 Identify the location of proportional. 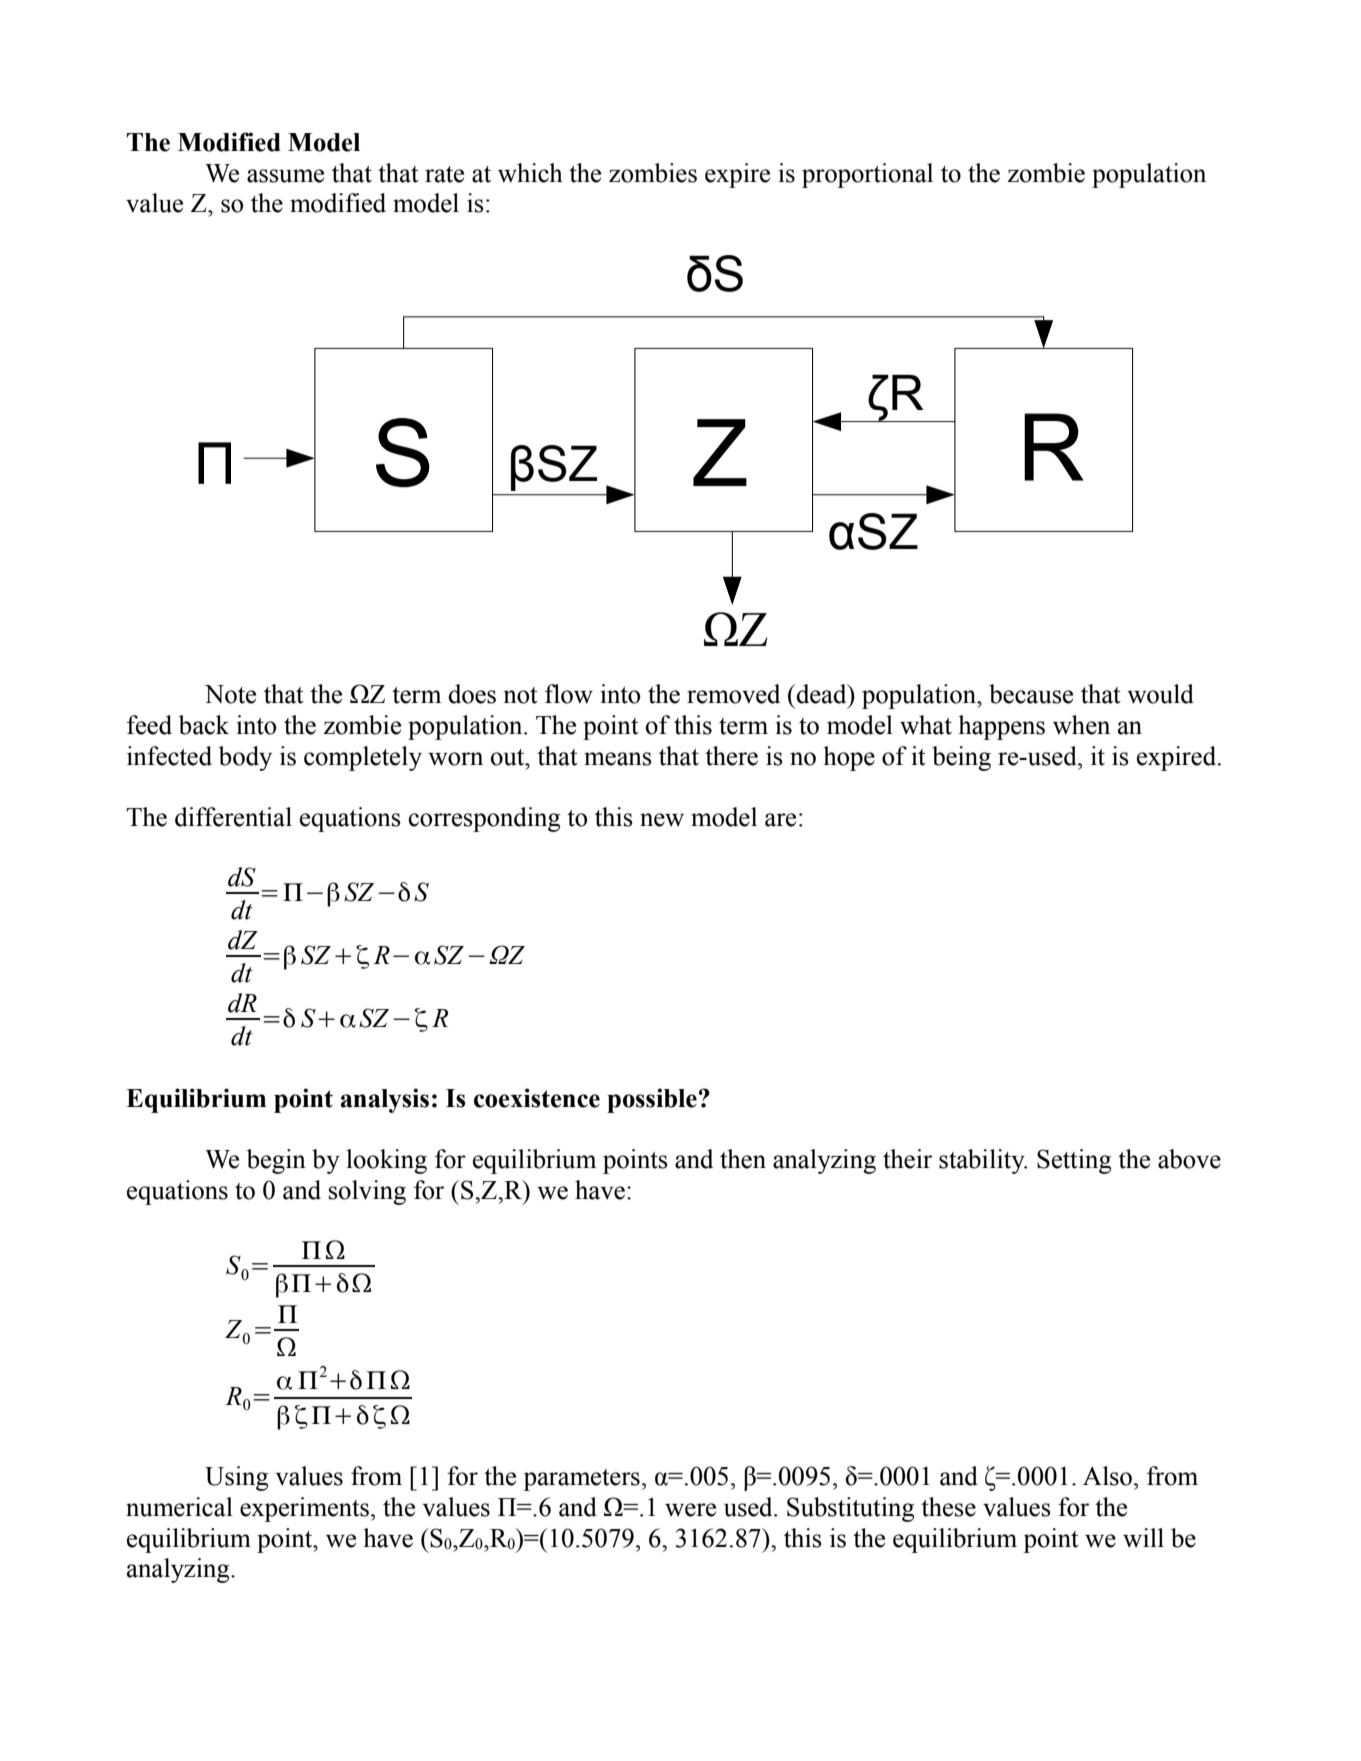
(867, 175).
